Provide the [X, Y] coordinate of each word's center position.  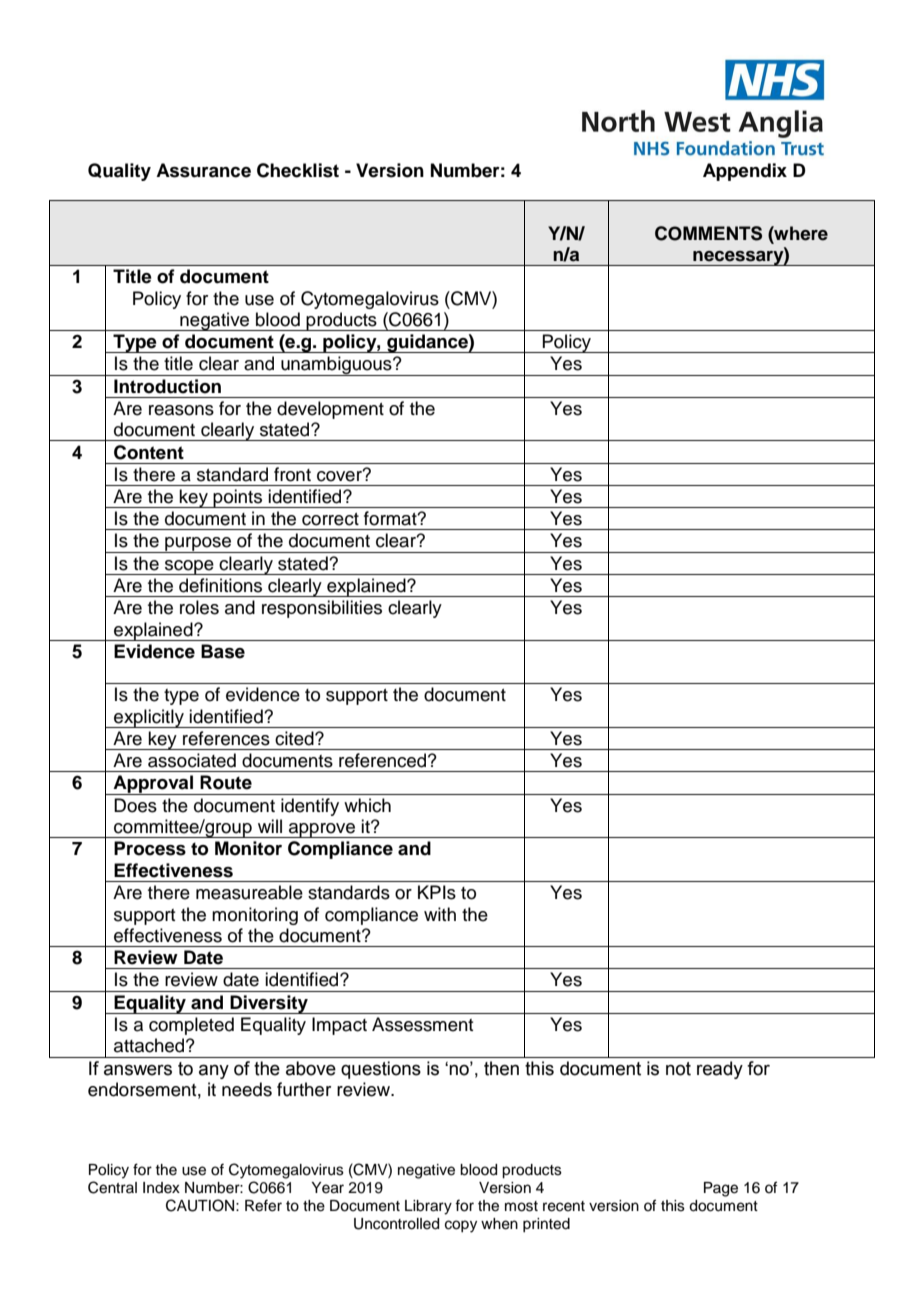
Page [721, 1189]
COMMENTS [708, 233]
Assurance [203, 170]
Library [428, 1207]
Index [161, 1188]
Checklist [298, 170]
